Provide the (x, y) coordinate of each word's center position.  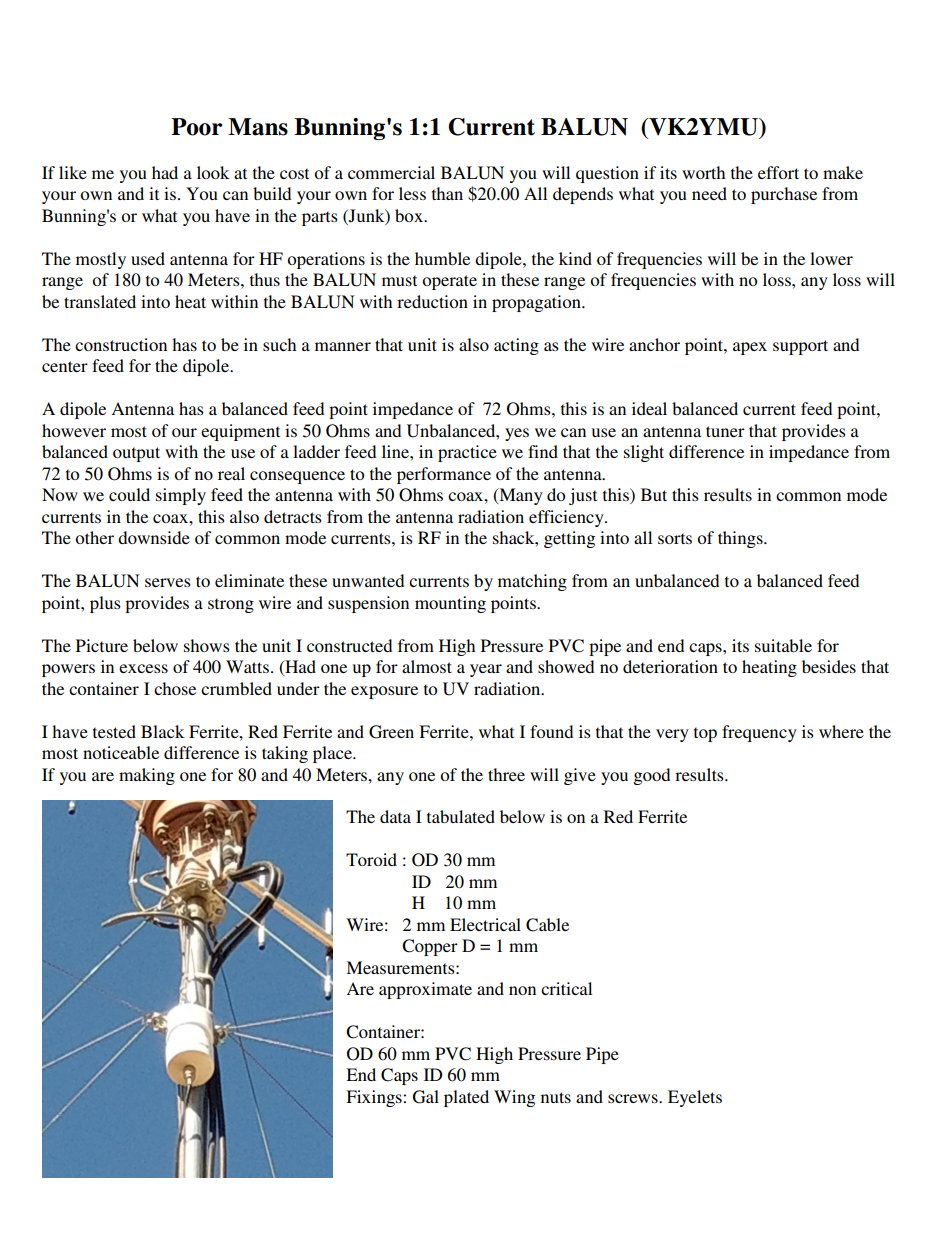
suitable (783, 645)
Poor (196, 127)
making (147, 776)
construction (121, 344)
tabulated (461, 816)
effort (778, 172)
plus (105, 604)
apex (750, 348)
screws (634, 1098)
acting (516, 346)
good (651, 776)
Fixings (375, 1098)
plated (466, 1098)
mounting (450, 604)
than (447, 193)
